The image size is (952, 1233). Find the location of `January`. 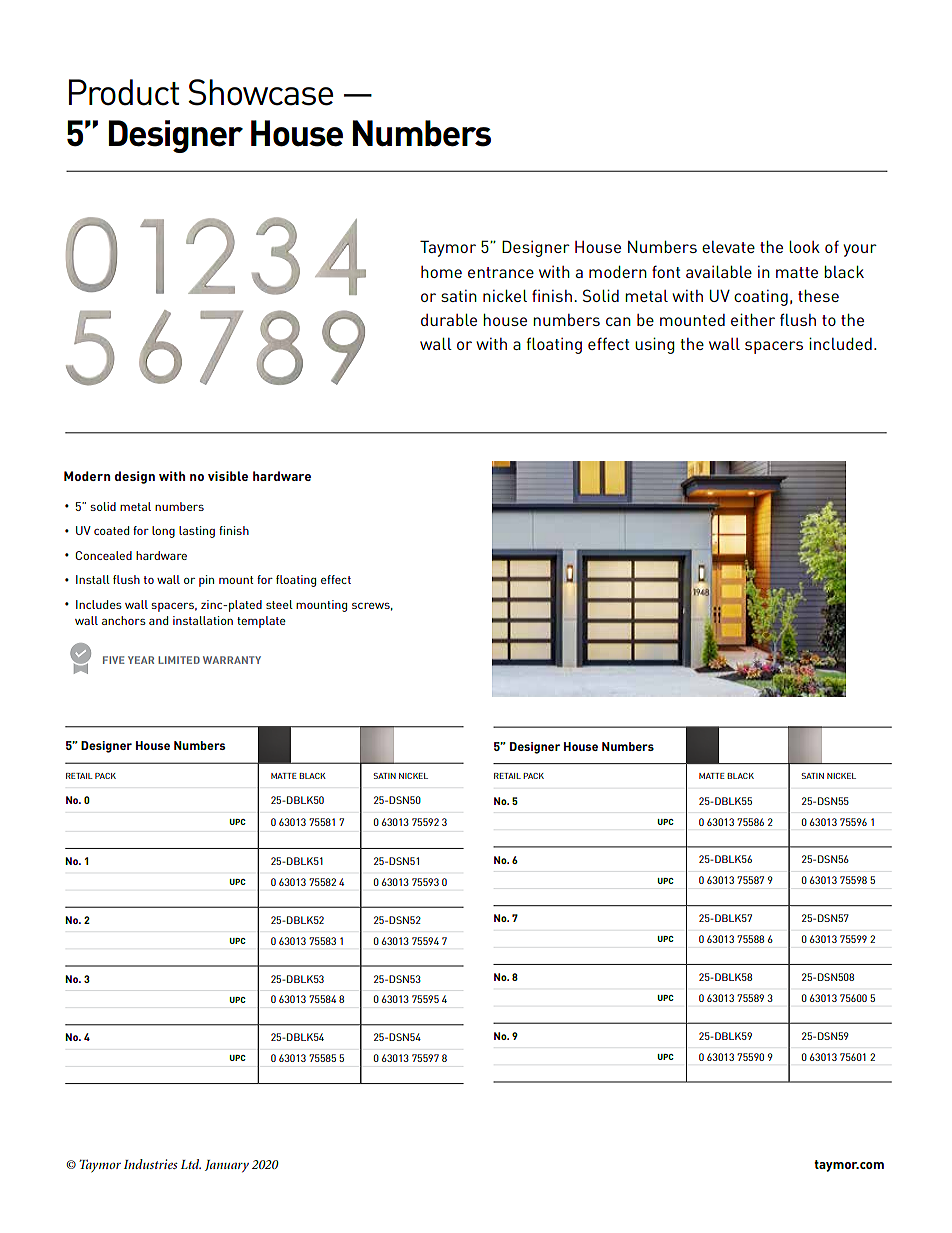

January is located at coordinates (227, 1166).
